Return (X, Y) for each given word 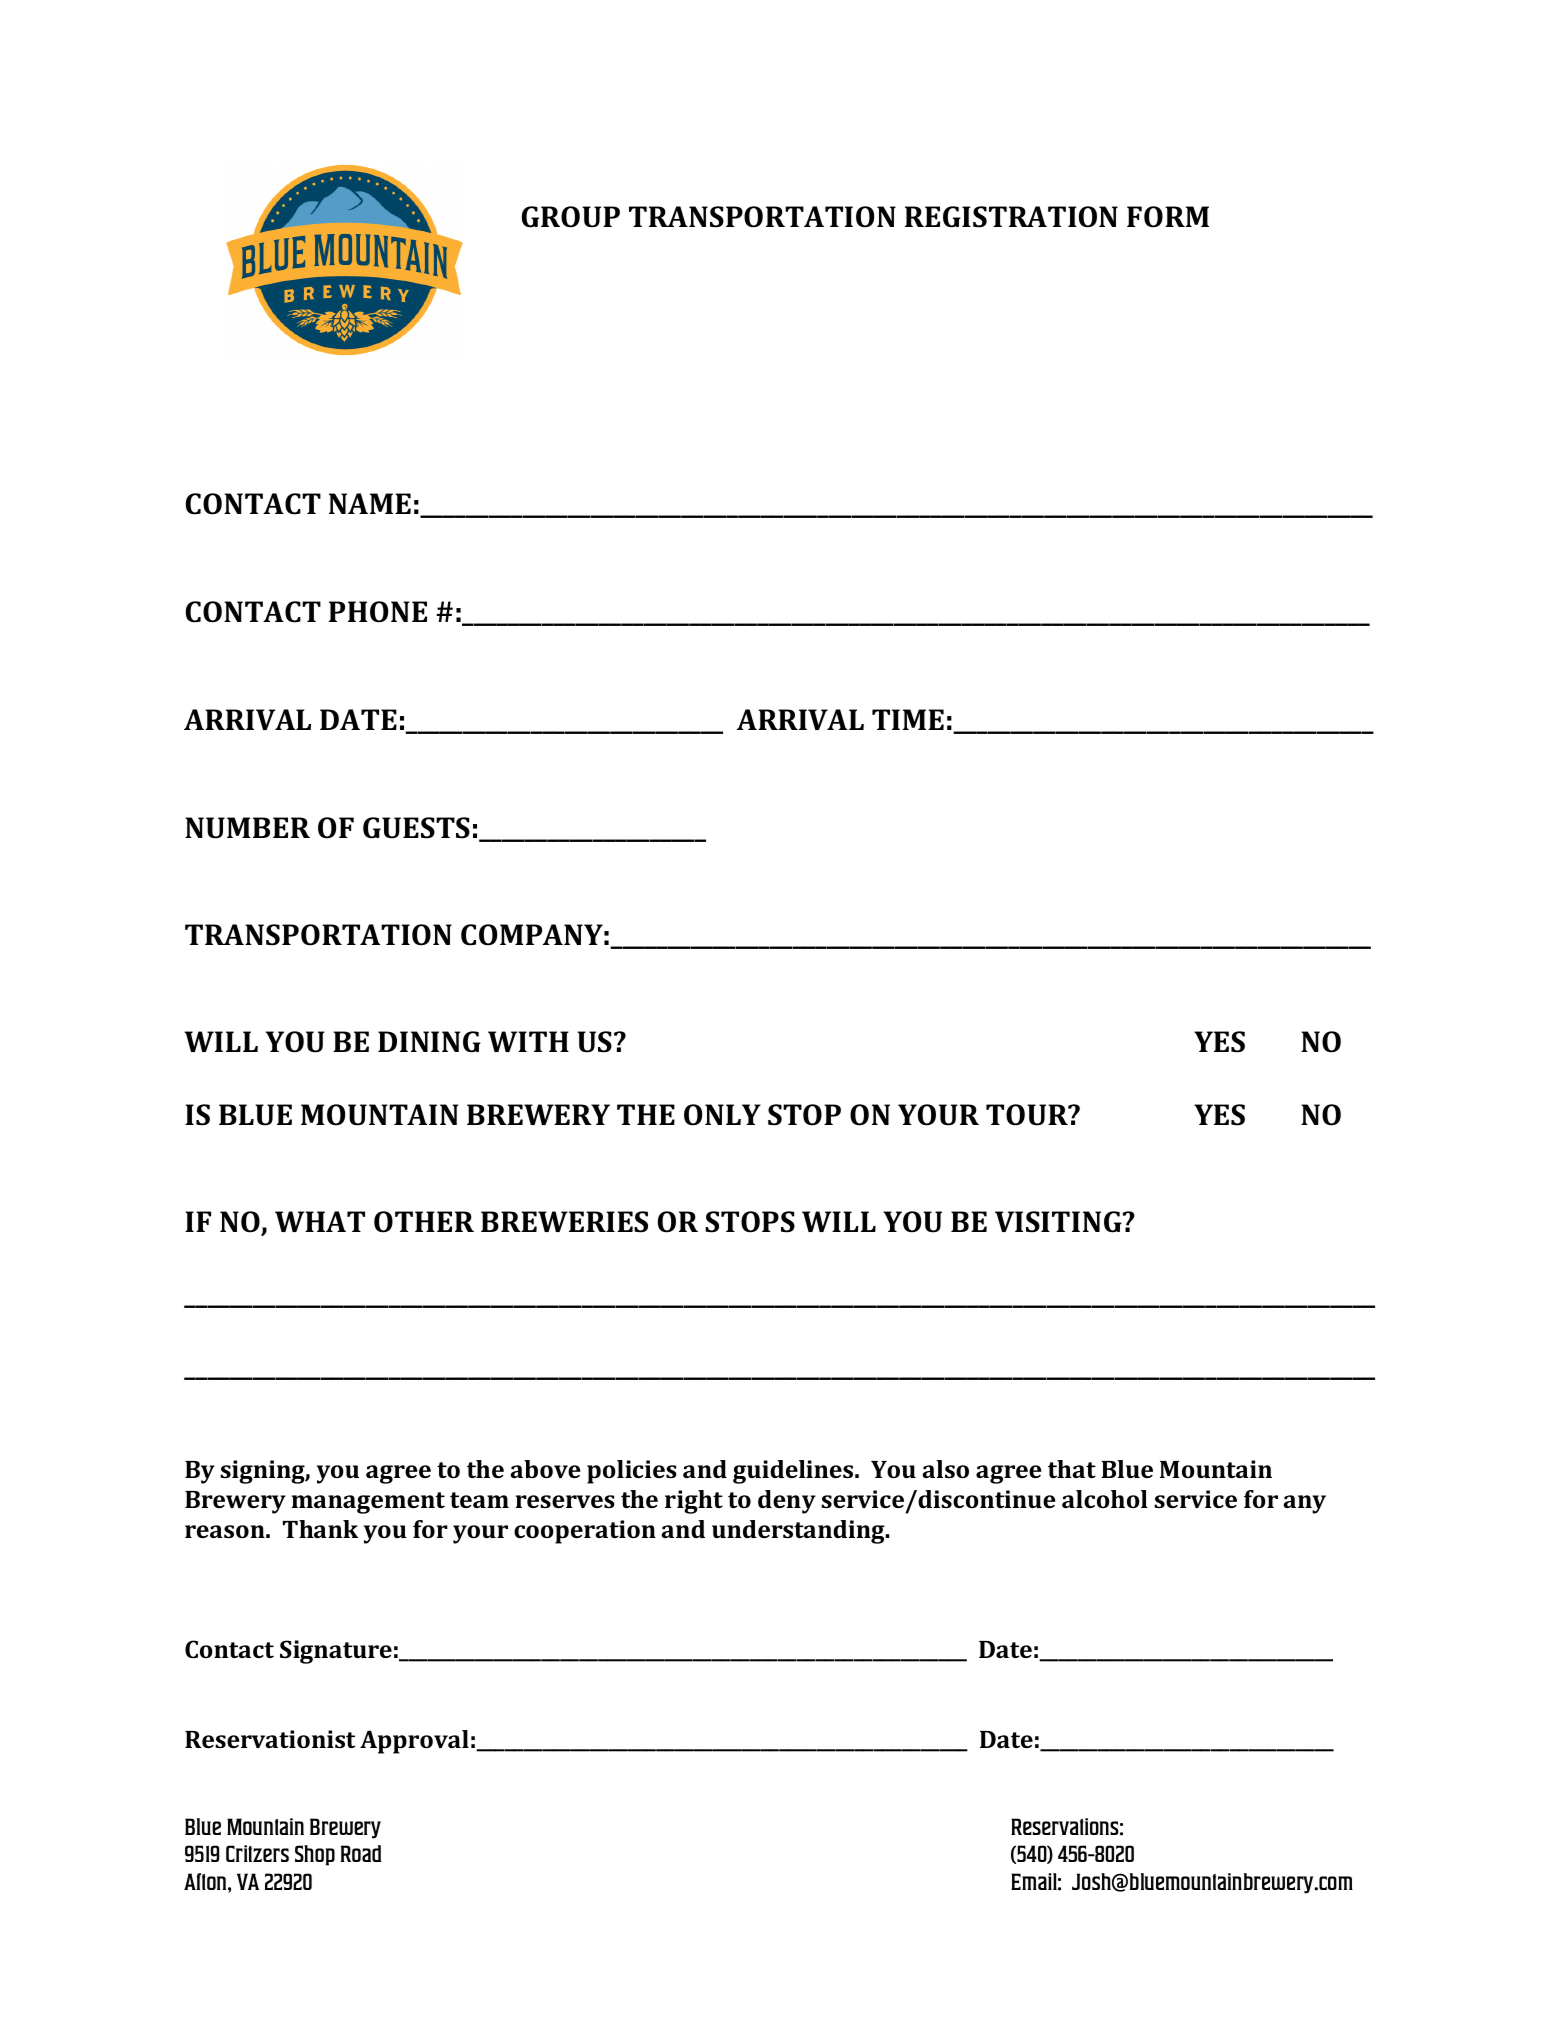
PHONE (378, 612)
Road (361, 1853)
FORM (1168, 217)
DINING (429, 1042)
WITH (528, 1041)
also (945, 1469)
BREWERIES (564, 1222)
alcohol (1105, 1499)
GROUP (571, 217)
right (694, 1502)
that (1072, 1469)
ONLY (722, 1115)
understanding (799, 1532)
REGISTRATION (1011, 217)
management (368, 1503)
